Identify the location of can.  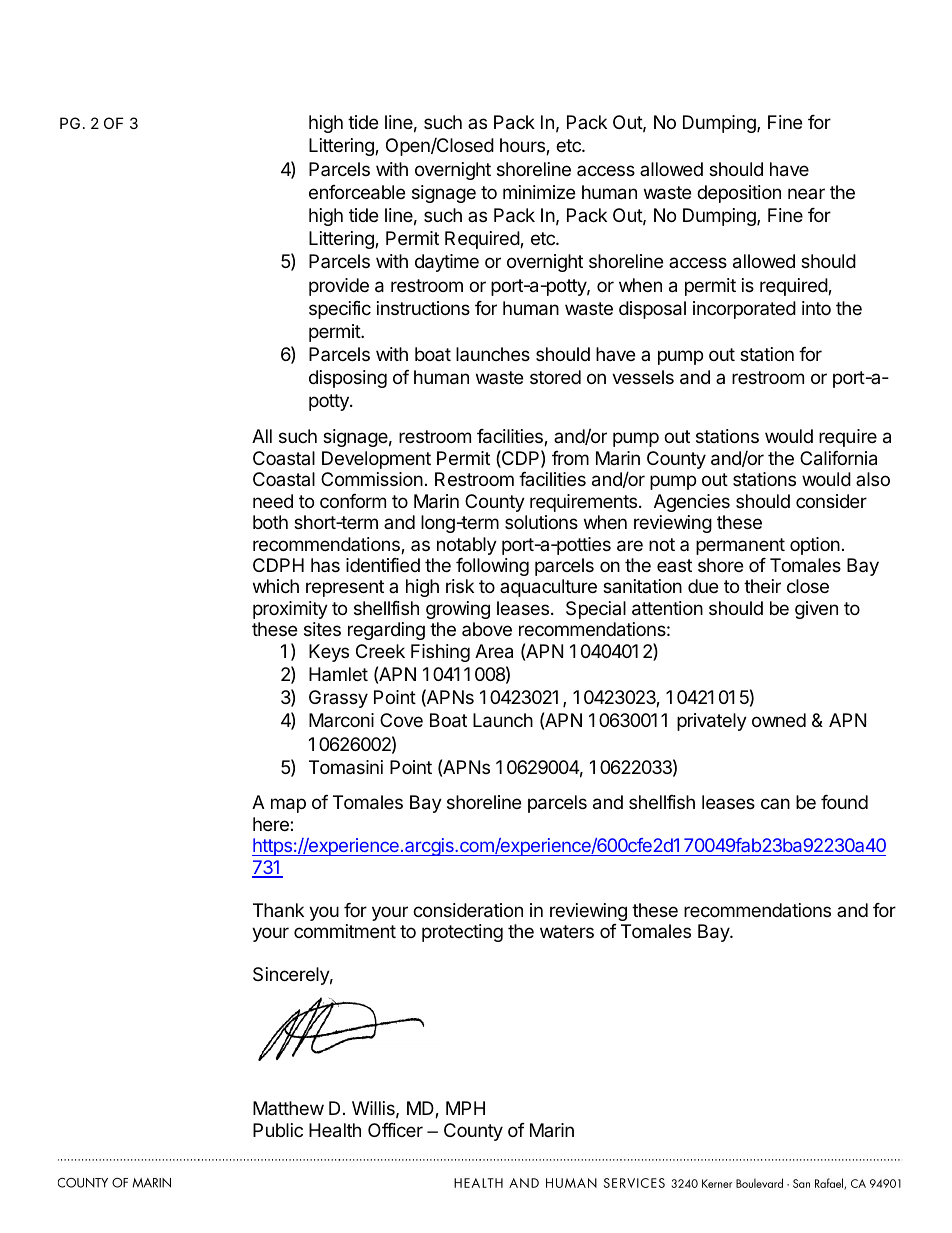
(775, 803).
